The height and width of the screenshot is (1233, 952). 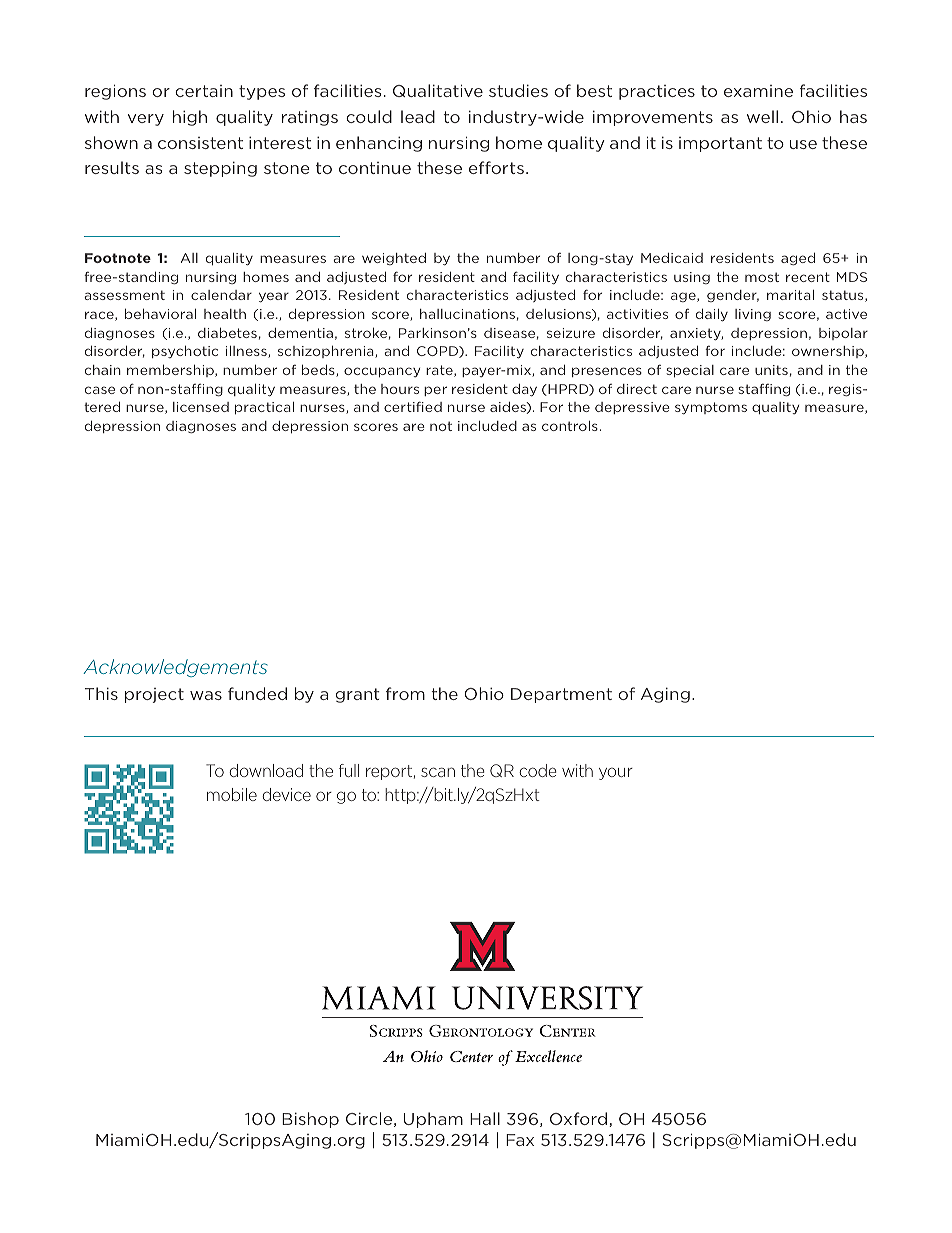 I want to click on certified, so click(x=413, y=406).
